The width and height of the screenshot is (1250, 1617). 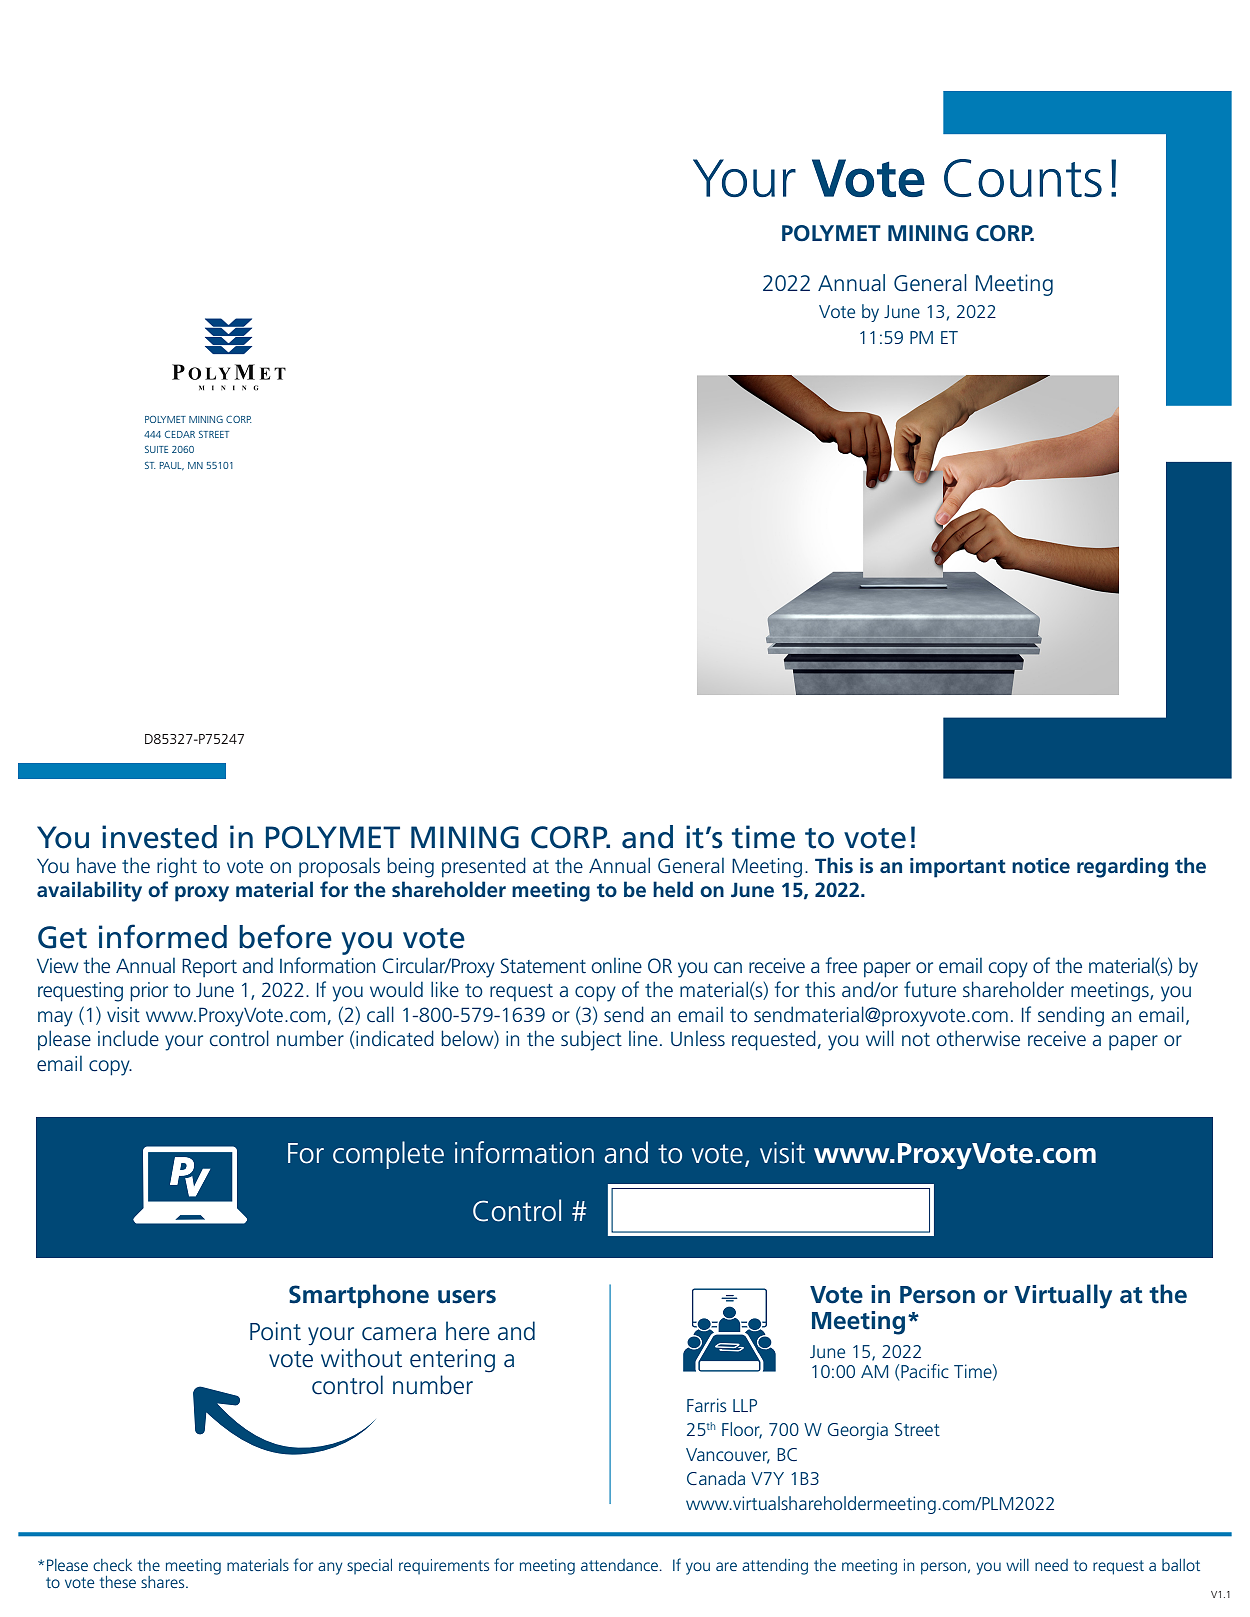 What do you see at coordinates (1122, 867) in the screenshot?
I see `regarding` at bounding box center [1122, 867].
